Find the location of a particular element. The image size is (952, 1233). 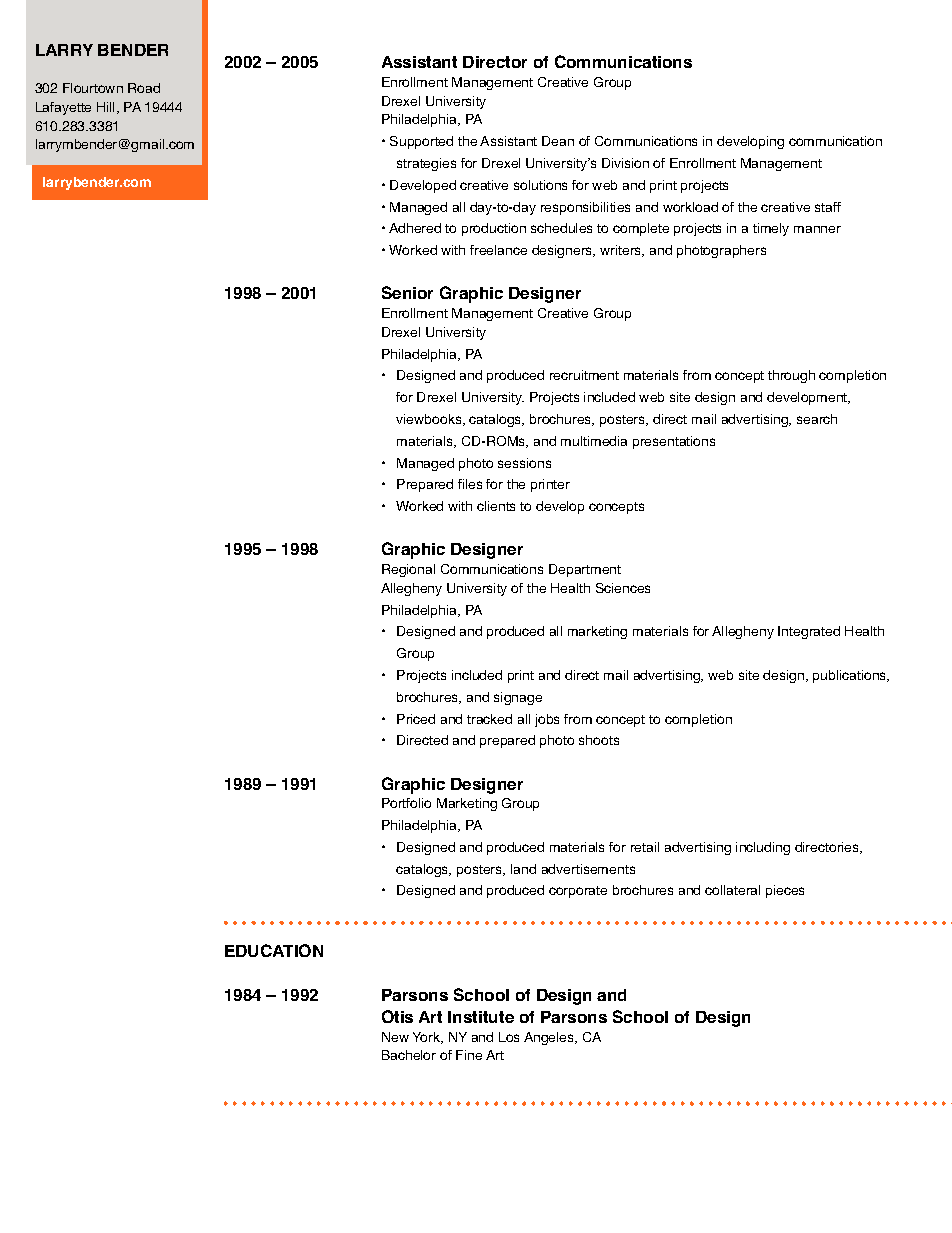

Road is located at coordinates (144, 88).
